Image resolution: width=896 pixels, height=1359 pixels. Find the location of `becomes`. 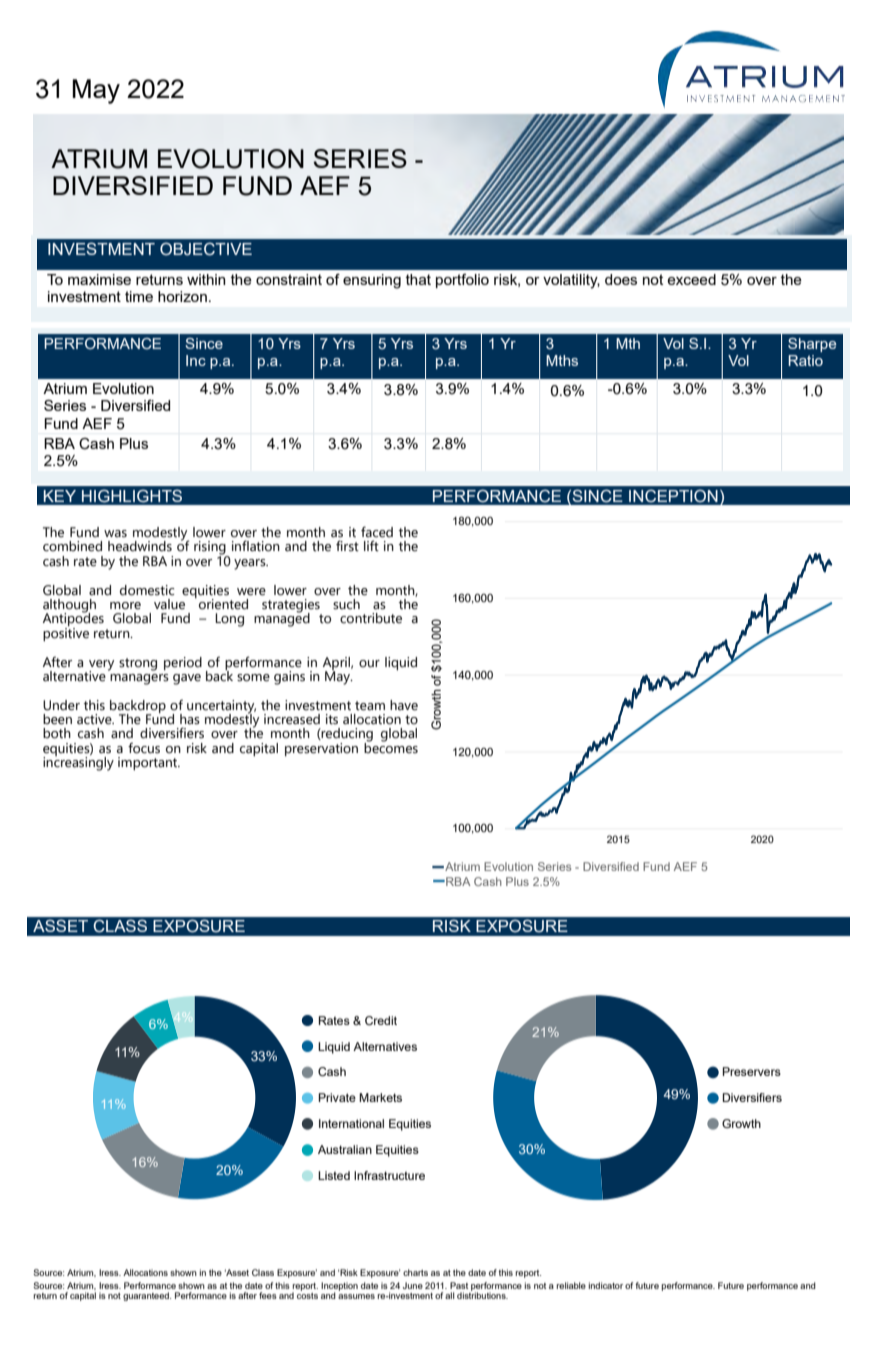

becomes is located at coordinates (391, 747).
